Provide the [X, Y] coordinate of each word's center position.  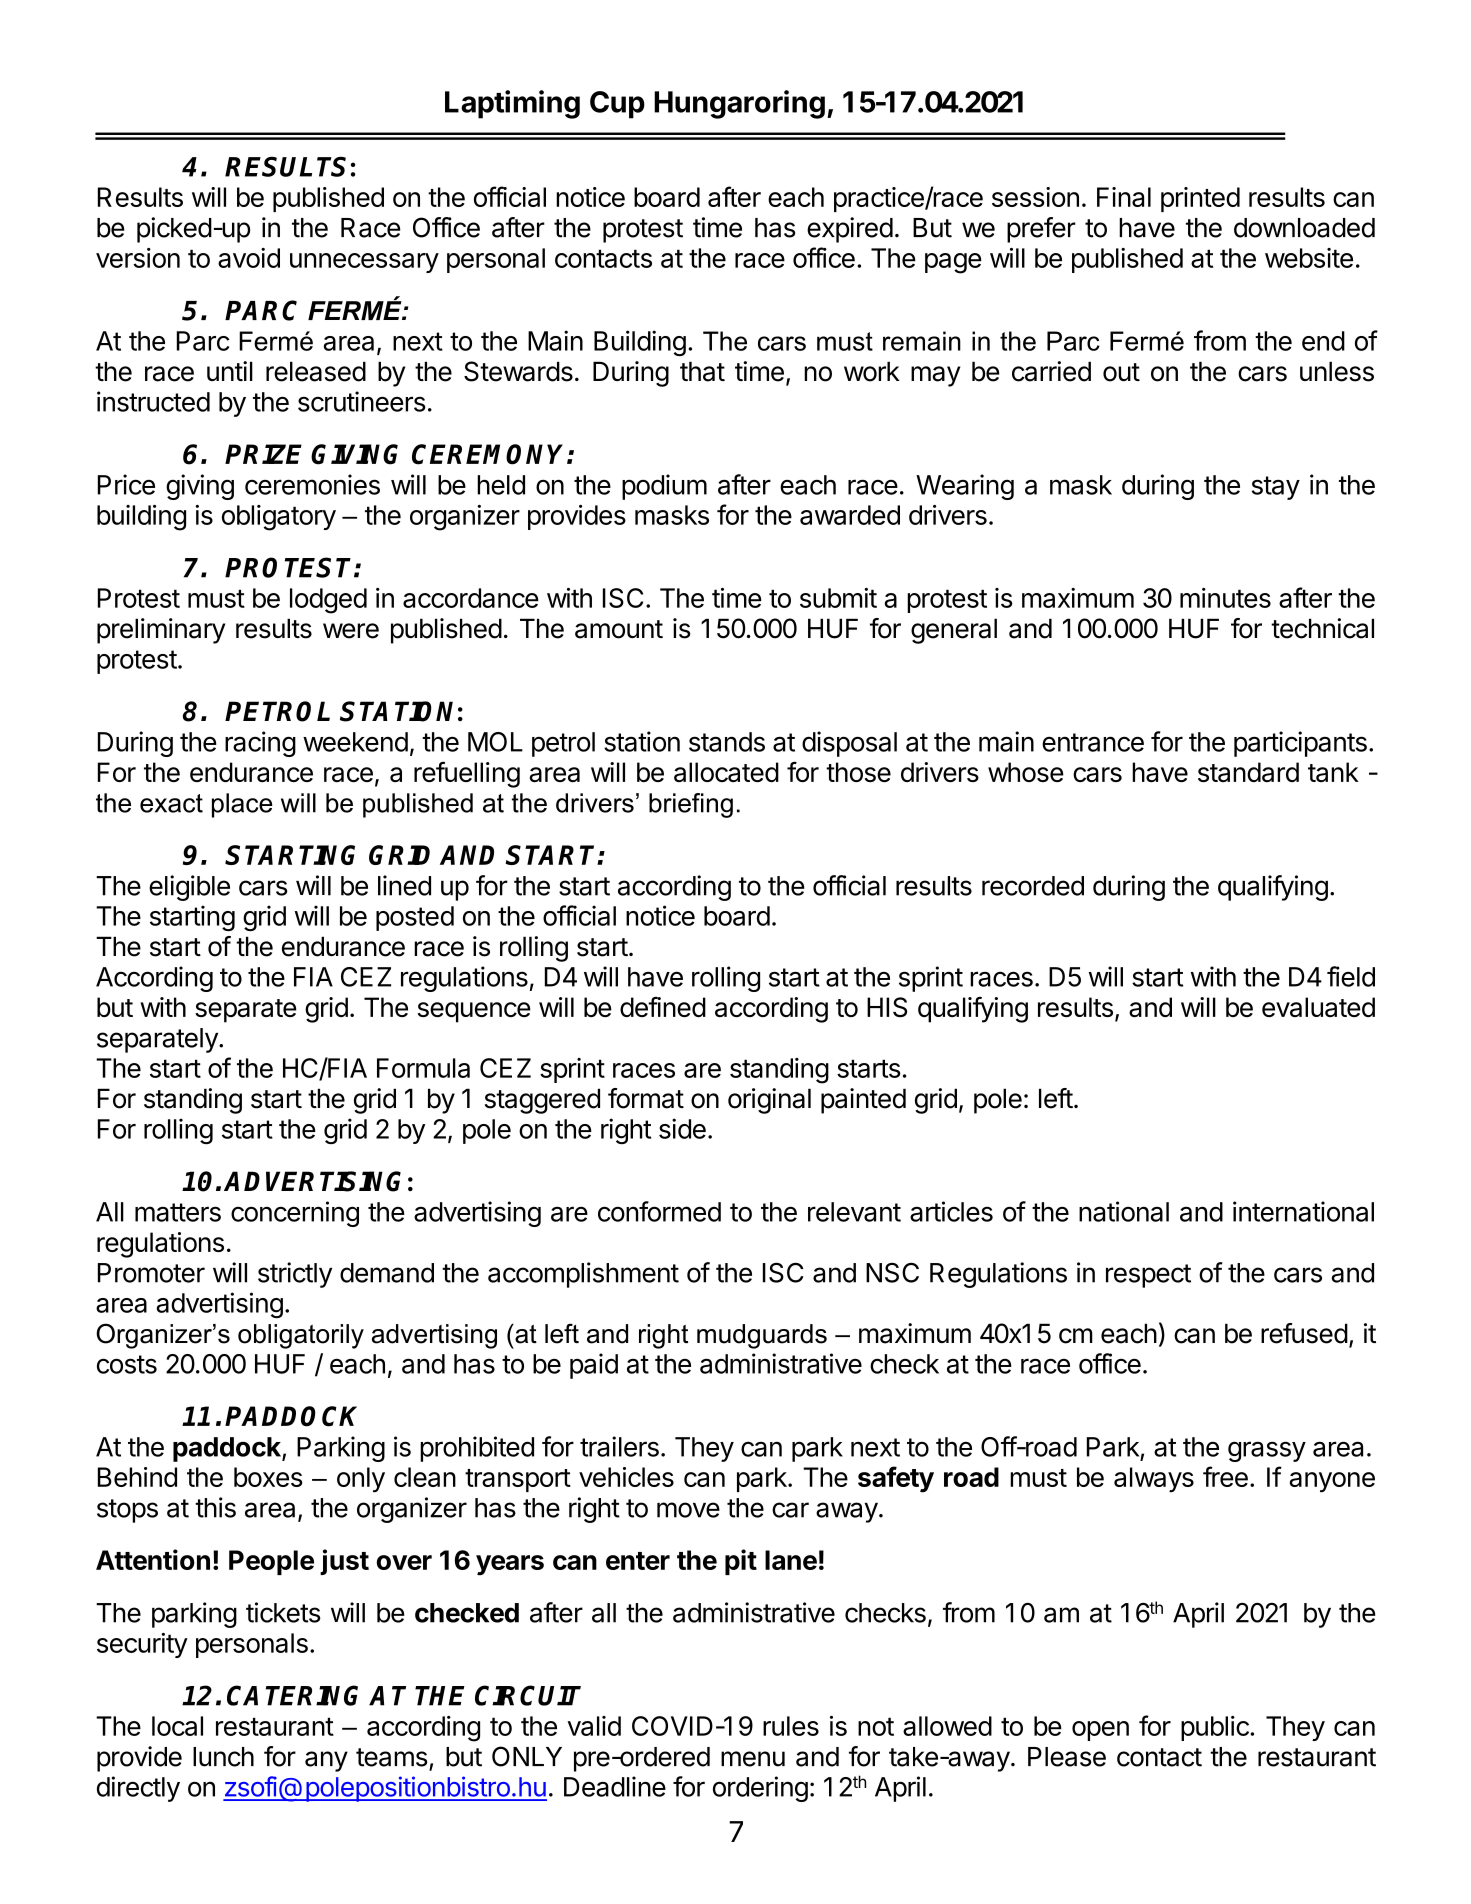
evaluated [1318, 1007]
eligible [189, 888]
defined [663, 1006]
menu [753, 1759]
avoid [249, 258]
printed [1200, 199]
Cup [617, 105]
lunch [223, 1757]
